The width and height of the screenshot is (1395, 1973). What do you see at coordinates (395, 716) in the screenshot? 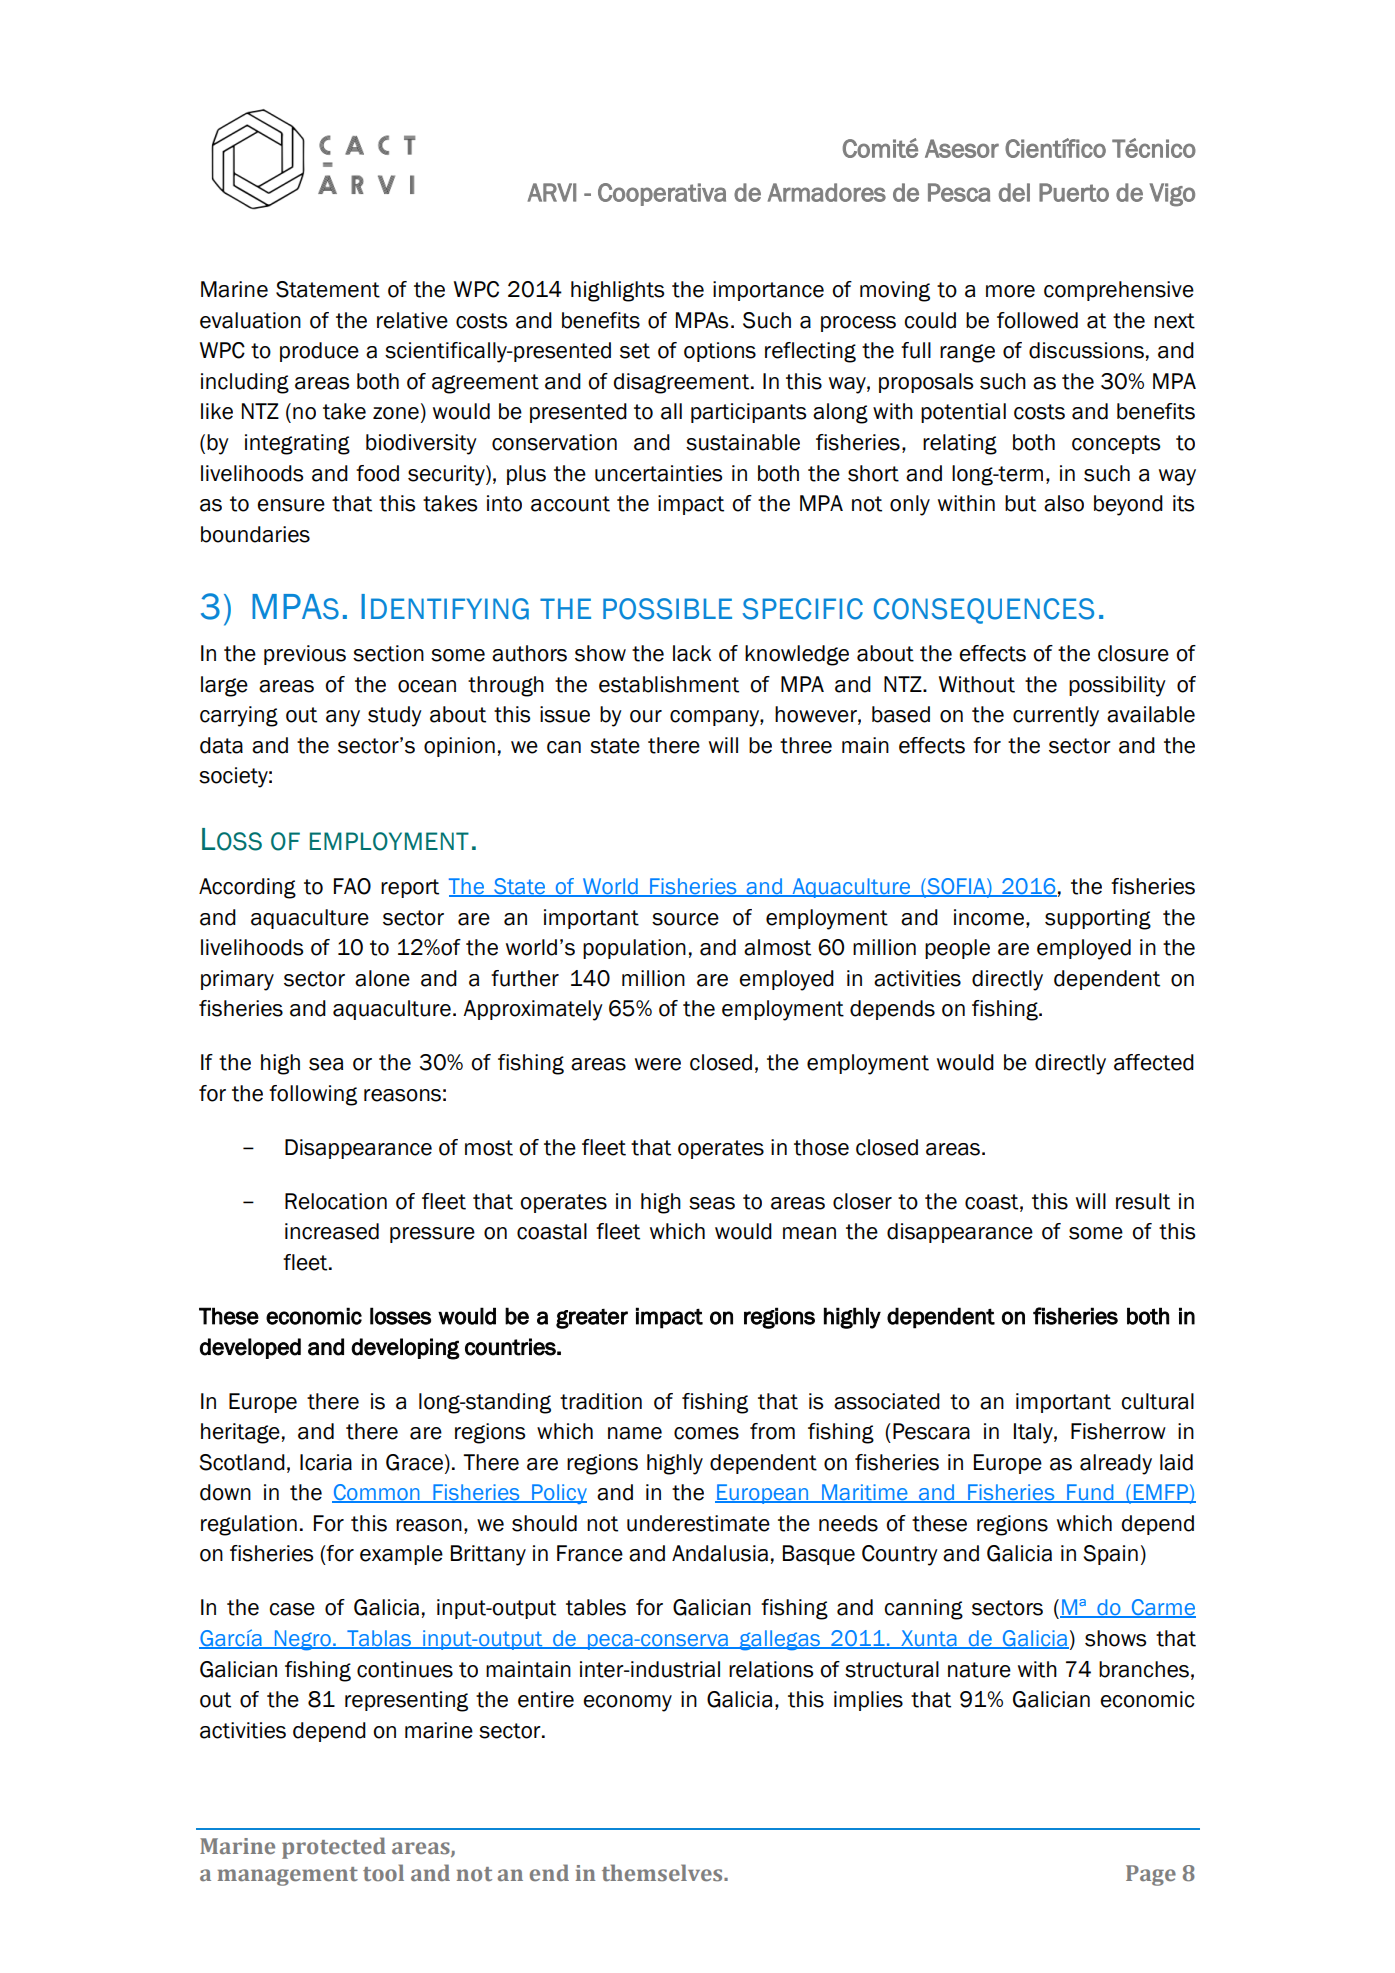
I see `study` at bounding box center [395, 716].
